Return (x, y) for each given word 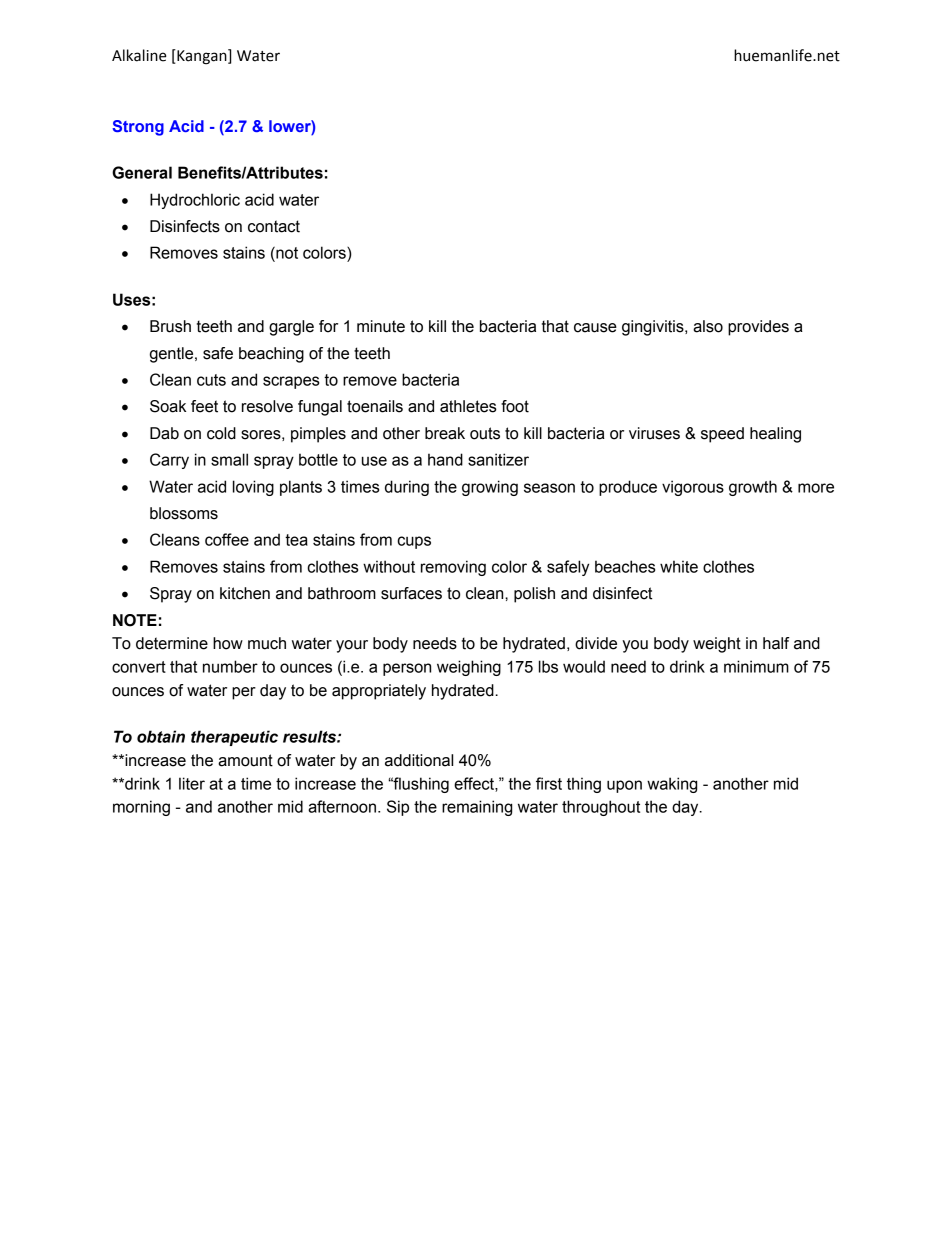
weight (717, 645)
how (228, 643)
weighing (469, 668)
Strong (138, 128)
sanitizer (498, 459)
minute (381, 326)
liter (192, 783)
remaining (477, 808)
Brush (170, 326)
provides (758, 328)
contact (274, 226)
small (229, 459)
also (708, 326)
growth (753, 488)
